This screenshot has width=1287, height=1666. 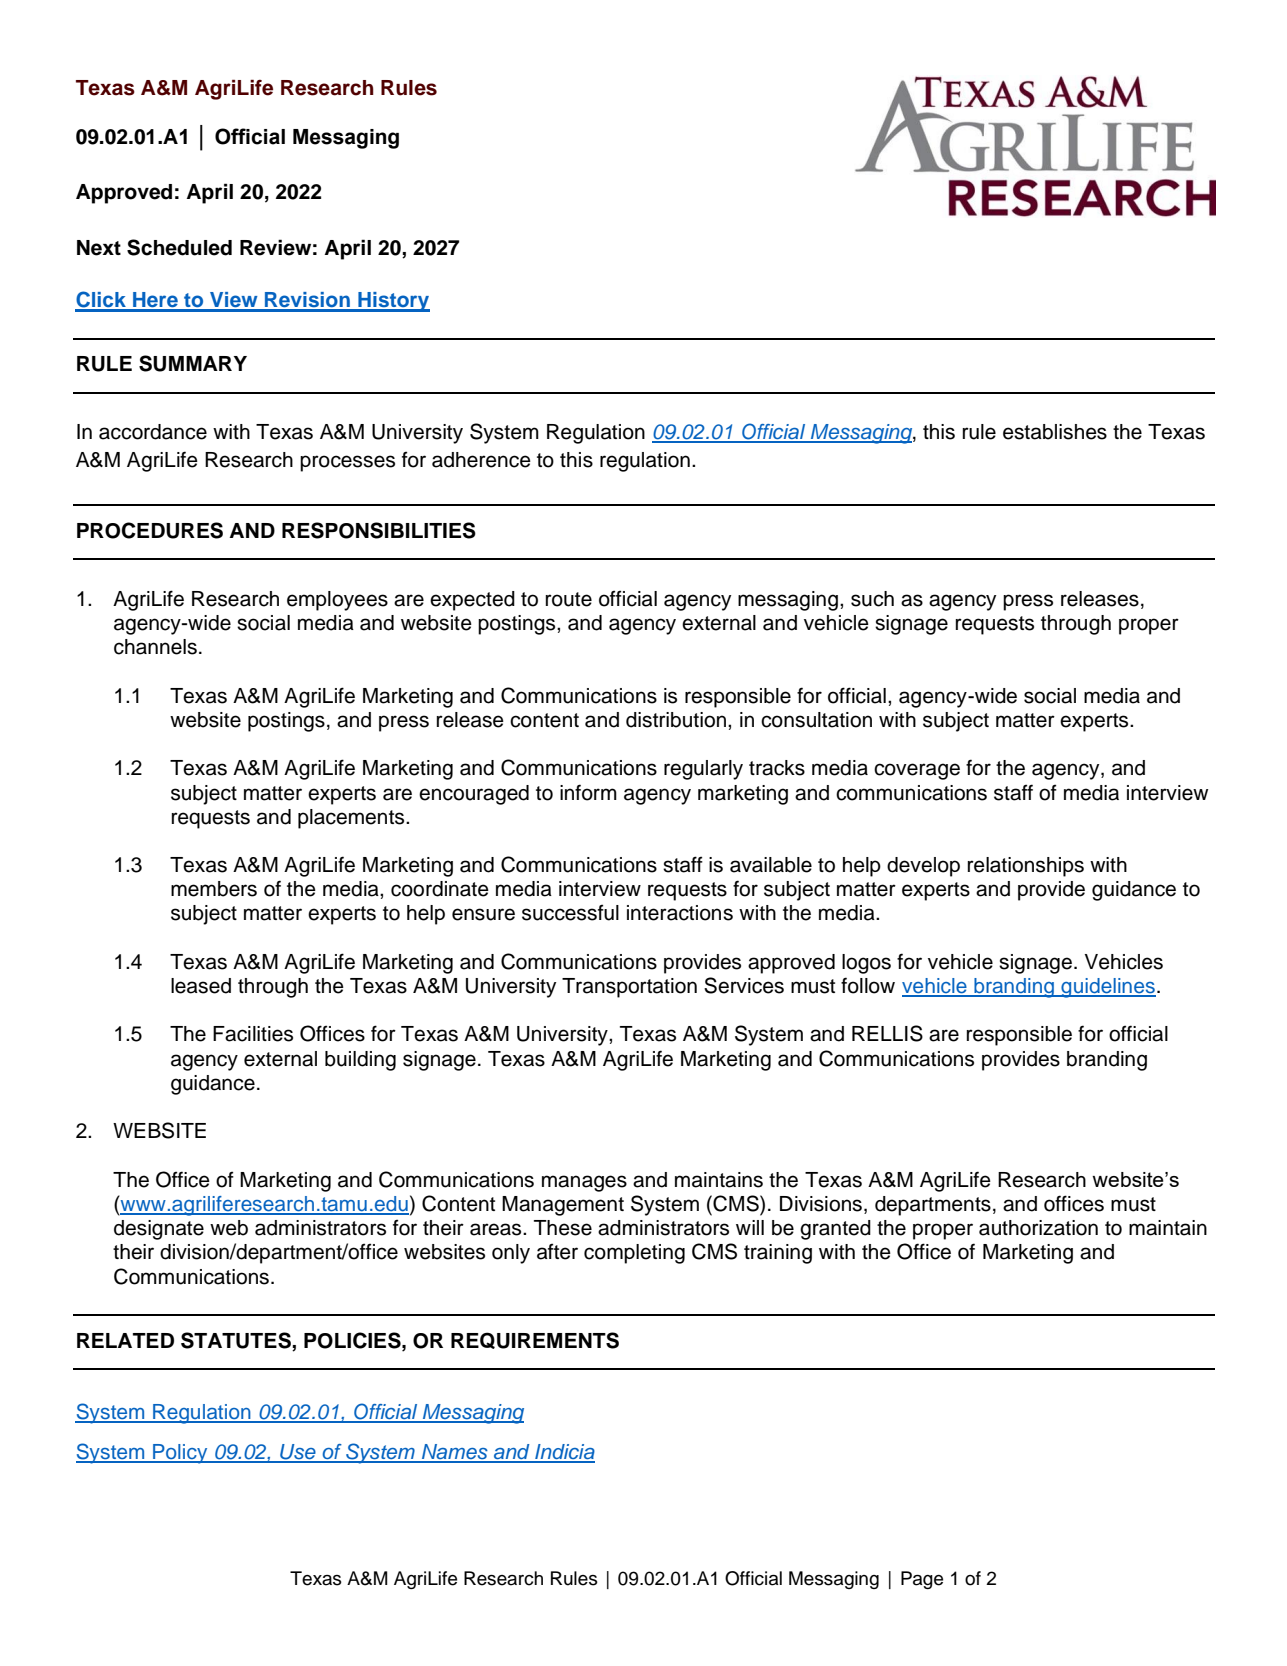 What do you see at coordinates (1038, 1228) in the screenshot?
I see `authorization` at bounding box center [1038, 1228].
